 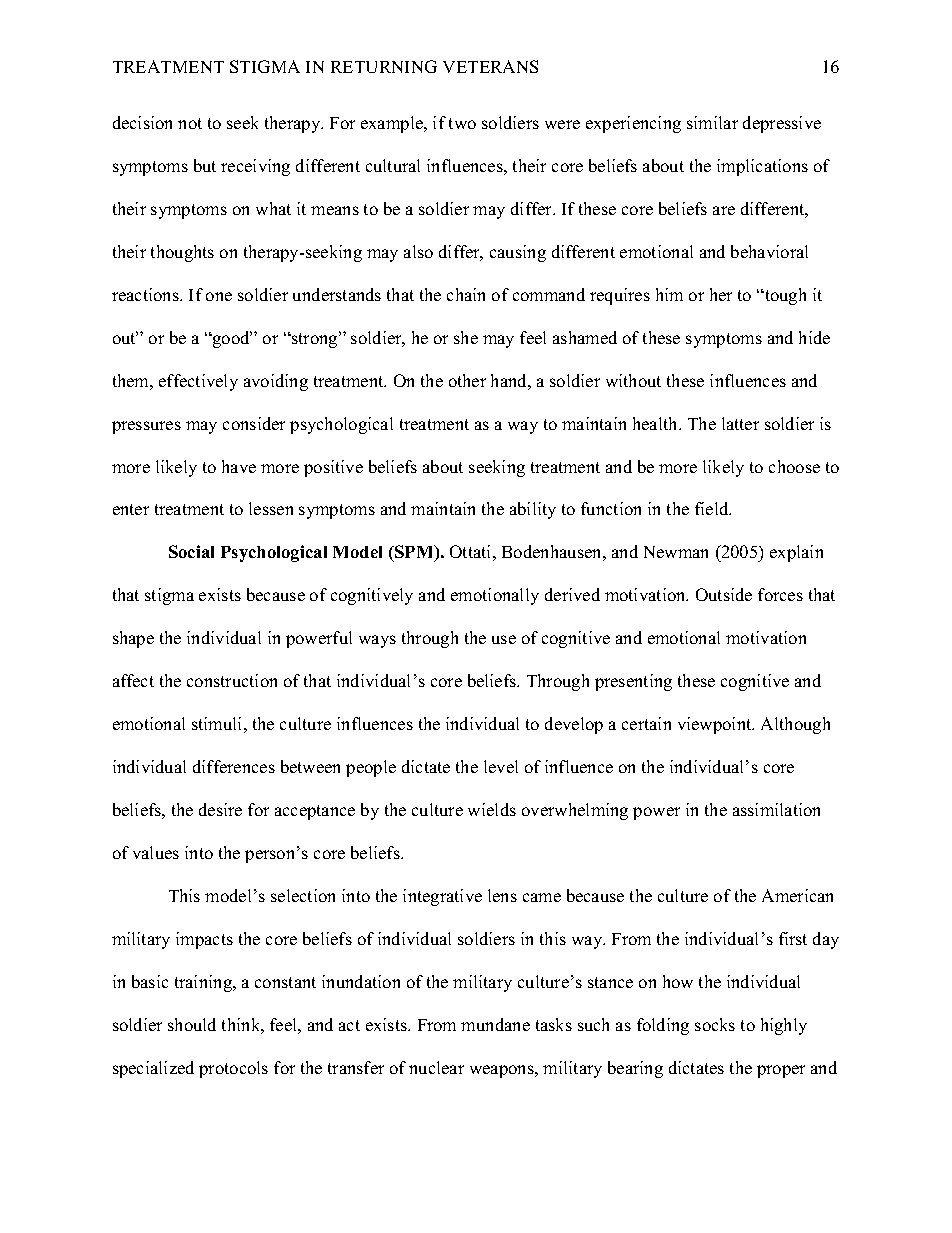 What do you see at coordinates (716, 725) in the document?
I see `viewpoint` at bounding box center [716, 725].
